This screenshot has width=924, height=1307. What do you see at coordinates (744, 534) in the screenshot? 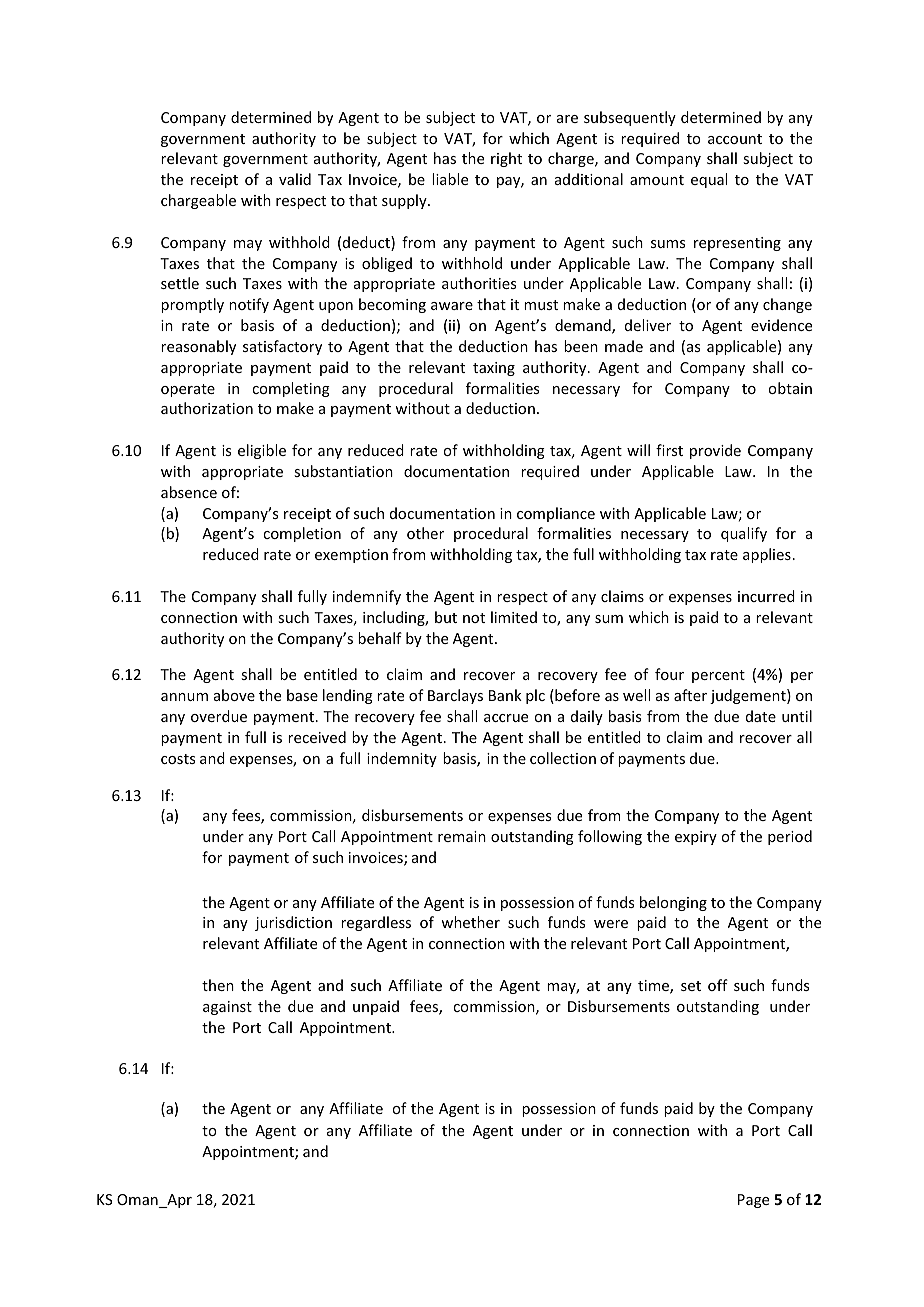
I see `qualify` at bounding box center [744, 534].
